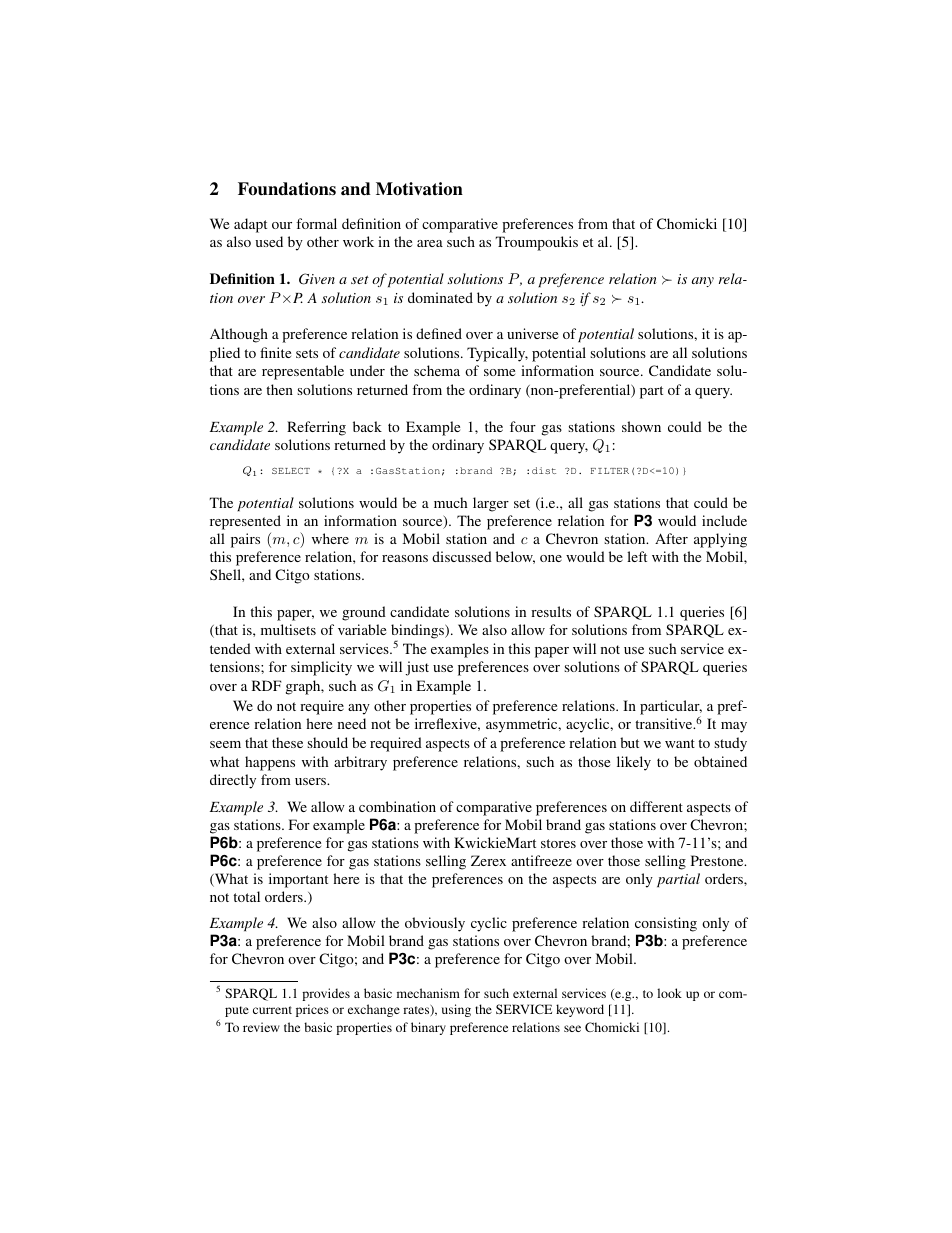  Describe the element at coordinates (269, 241) in the image. I see `used` at that location.
